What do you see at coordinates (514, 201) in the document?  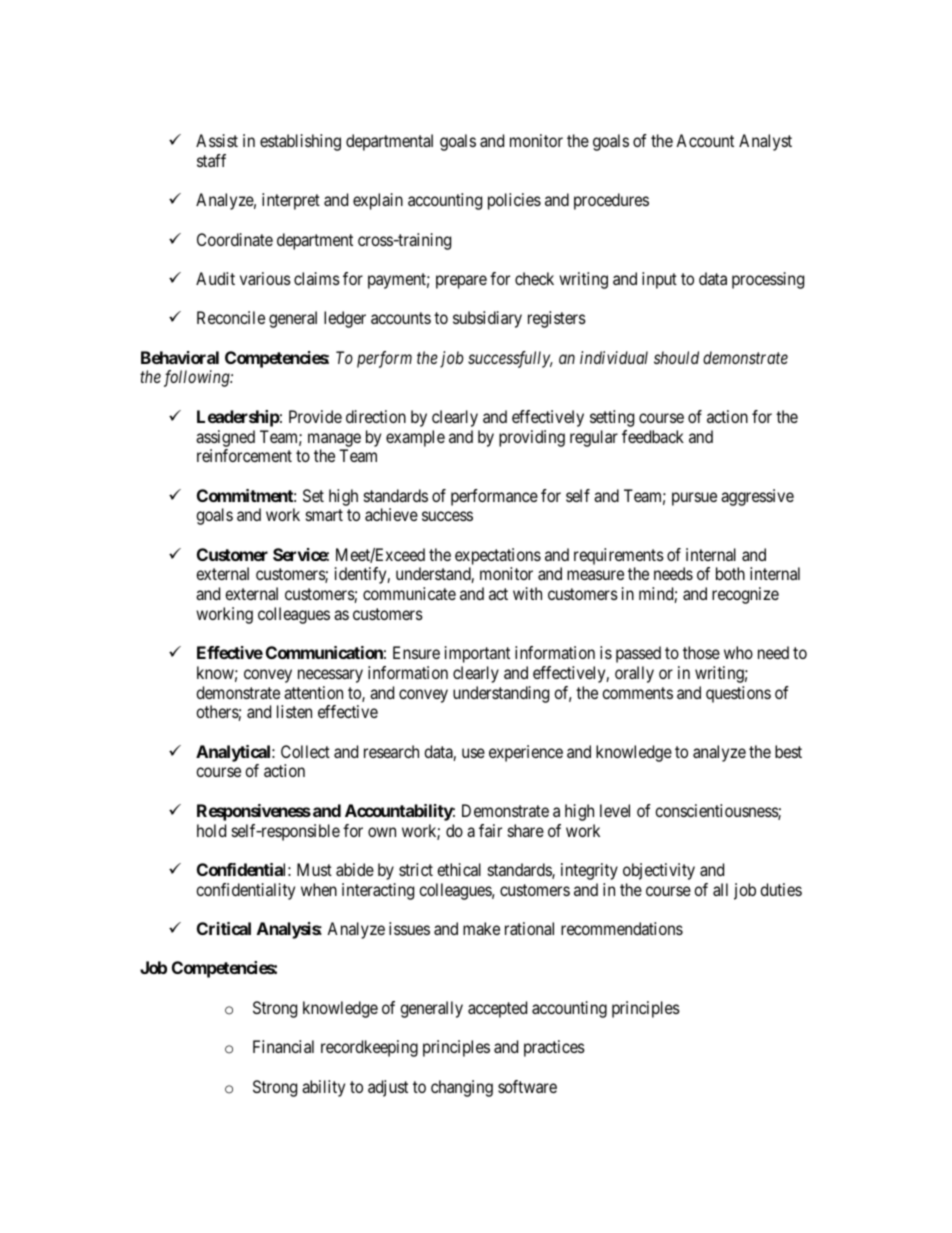 I see `policies` at bounding box center [514, 201].
